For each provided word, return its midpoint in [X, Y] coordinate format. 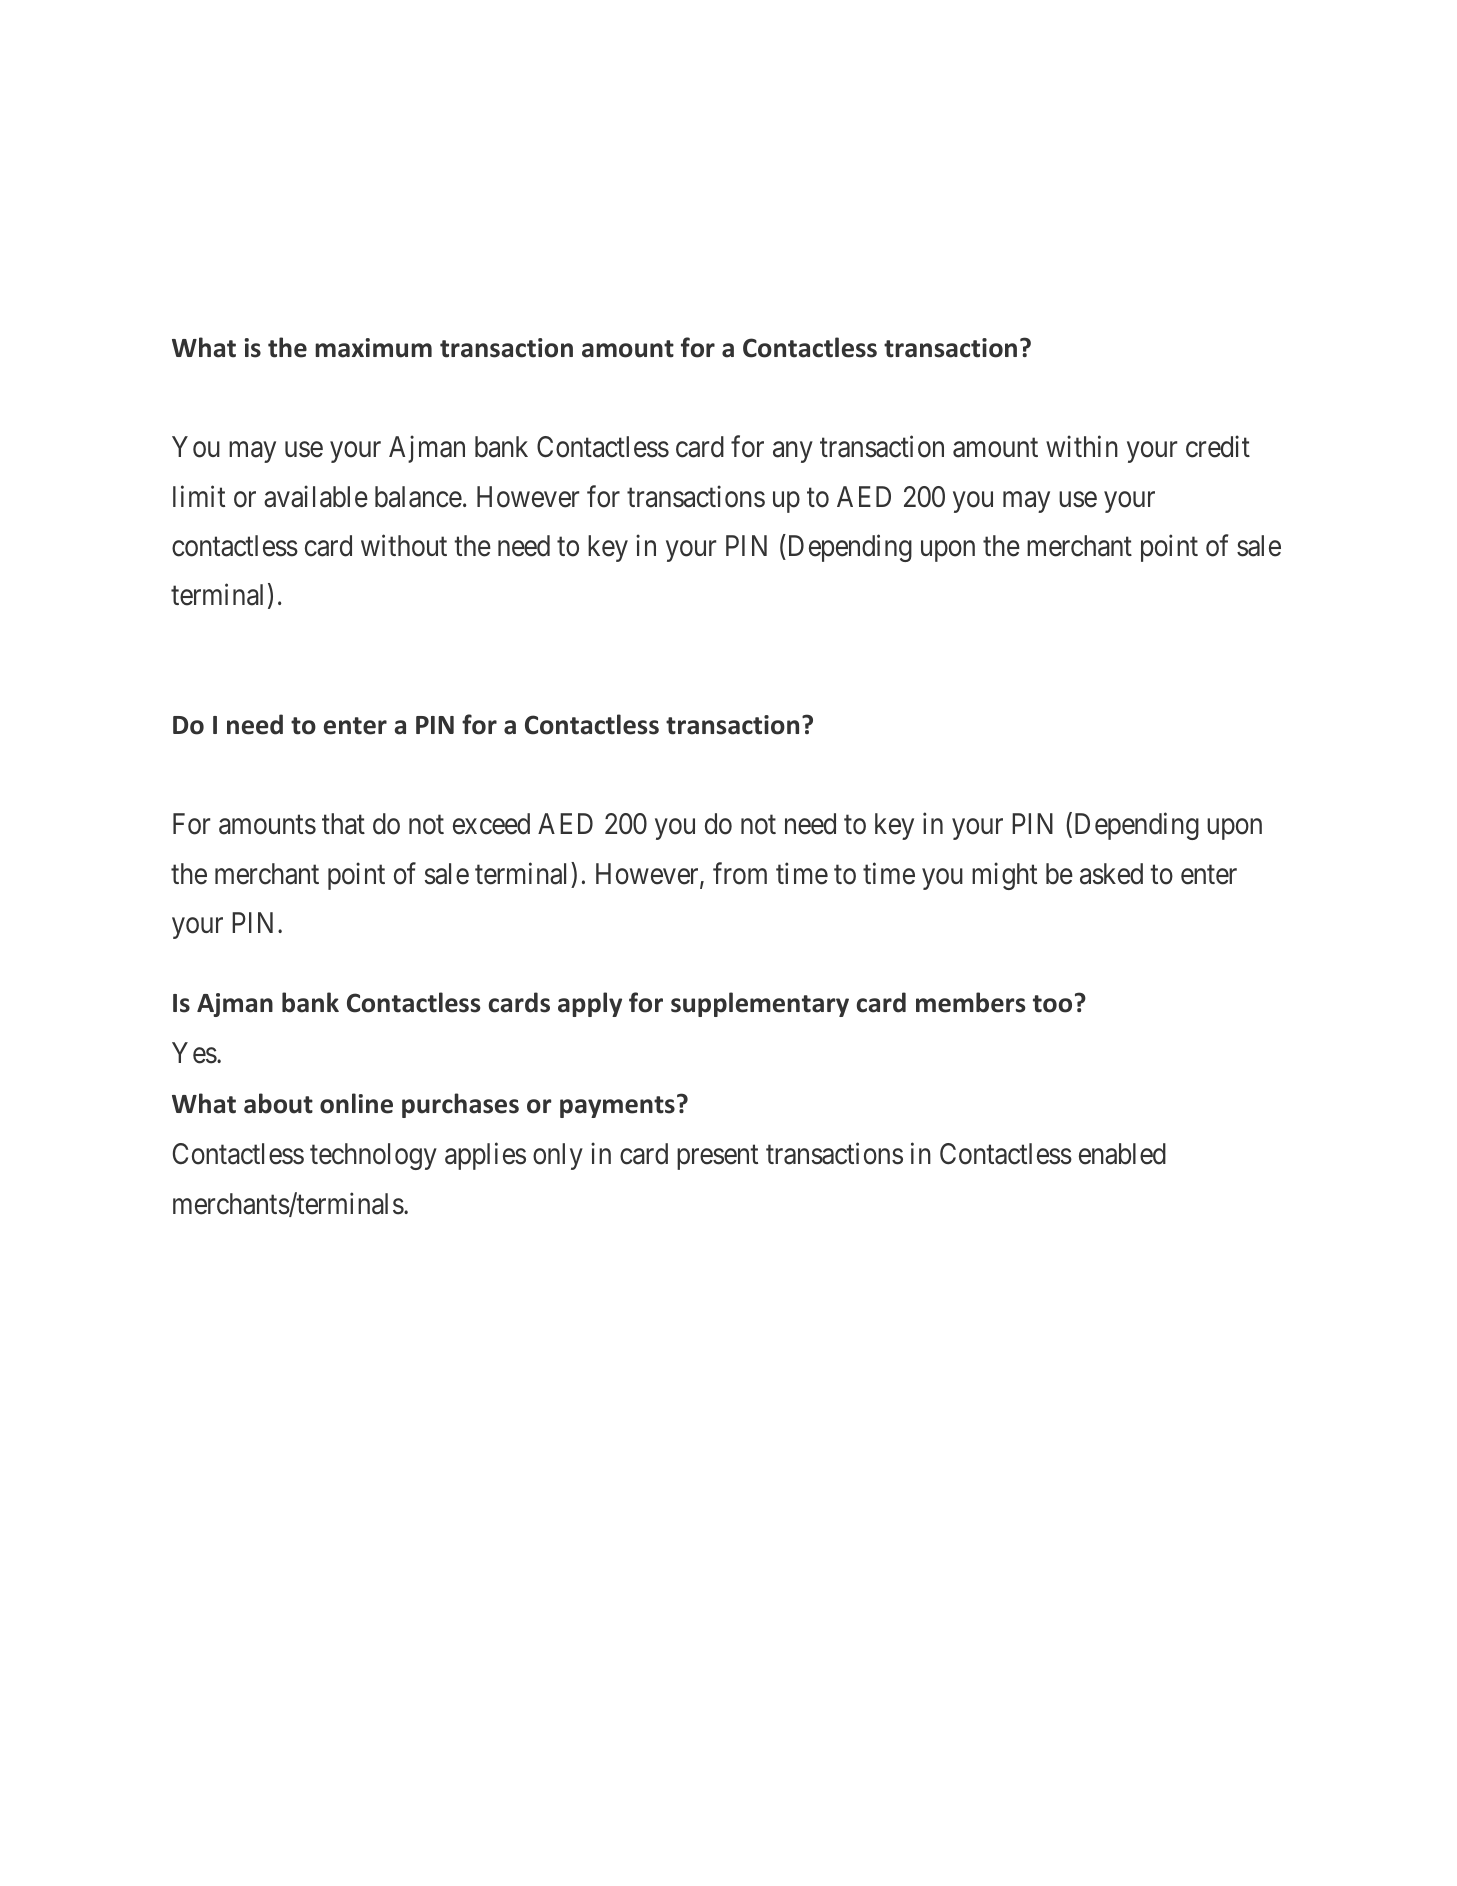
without [404, 546]
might [1004, 876]
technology [373, 1156]
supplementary [760, 1004]
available [316, 496]
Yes [194, 1053]
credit [1218, 447]
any [792, 452]
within [1082, 446]
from [740, 873]
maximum [373, 348]
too [1052, 1004]
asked [1111, 874]
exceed [491, 824]
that [343, 824]
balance [418, 497]
